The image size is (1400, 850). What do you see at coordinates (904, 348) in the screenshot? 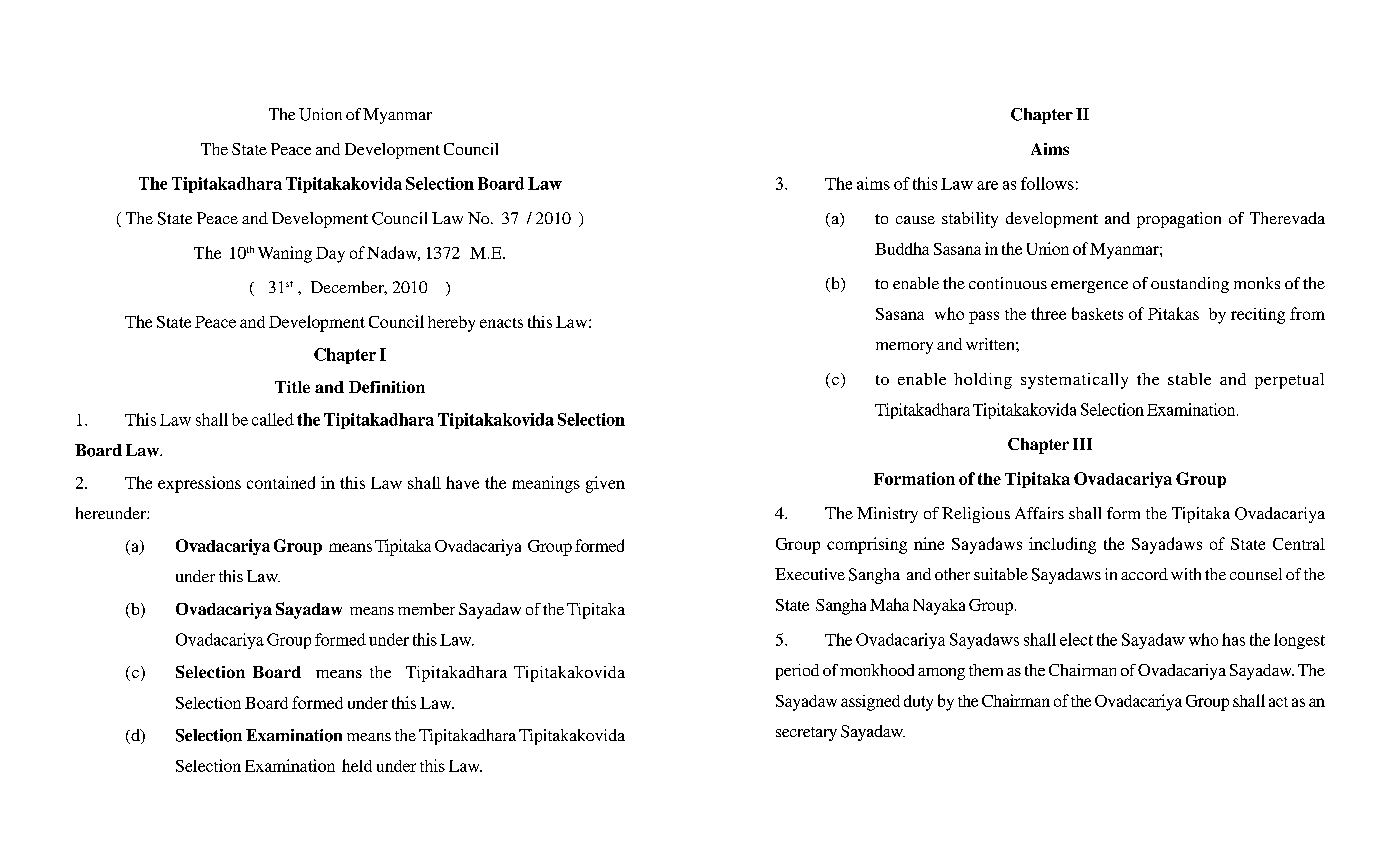
I see `memory` at bounding box center [904, 348].
